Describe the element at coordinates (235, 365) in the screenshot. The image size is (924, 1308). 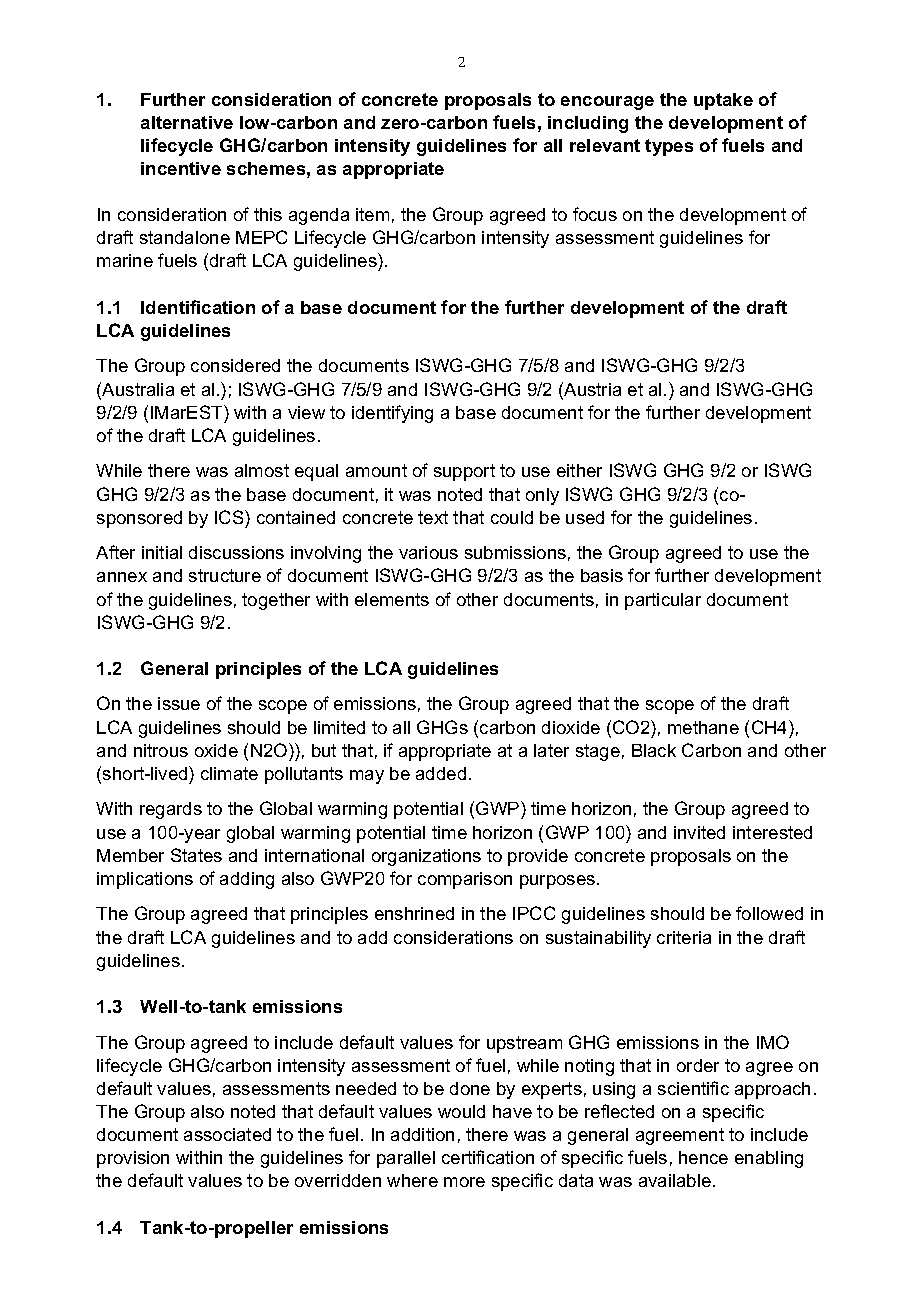
I see `considered` at that location.
